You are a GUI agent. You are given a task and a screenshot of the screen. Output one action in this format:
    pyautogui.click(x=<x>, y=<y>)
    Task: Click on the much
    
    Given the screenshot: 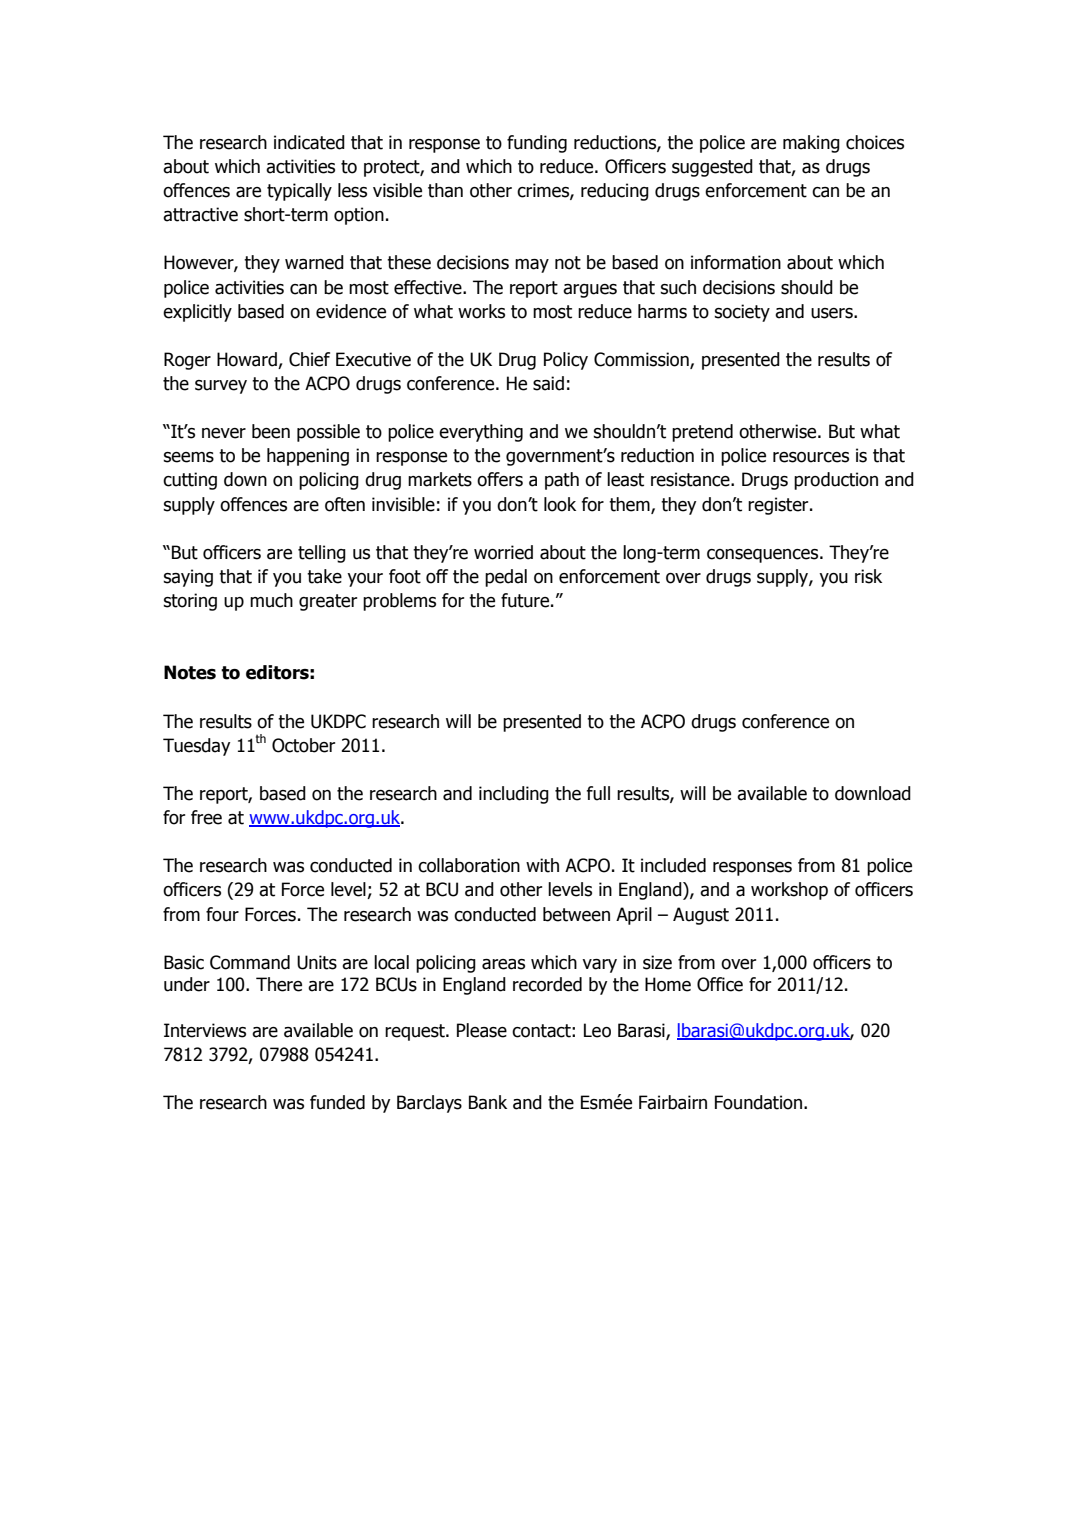 What is the action you would take?
    pyautogui.click(x=271, y=600)
